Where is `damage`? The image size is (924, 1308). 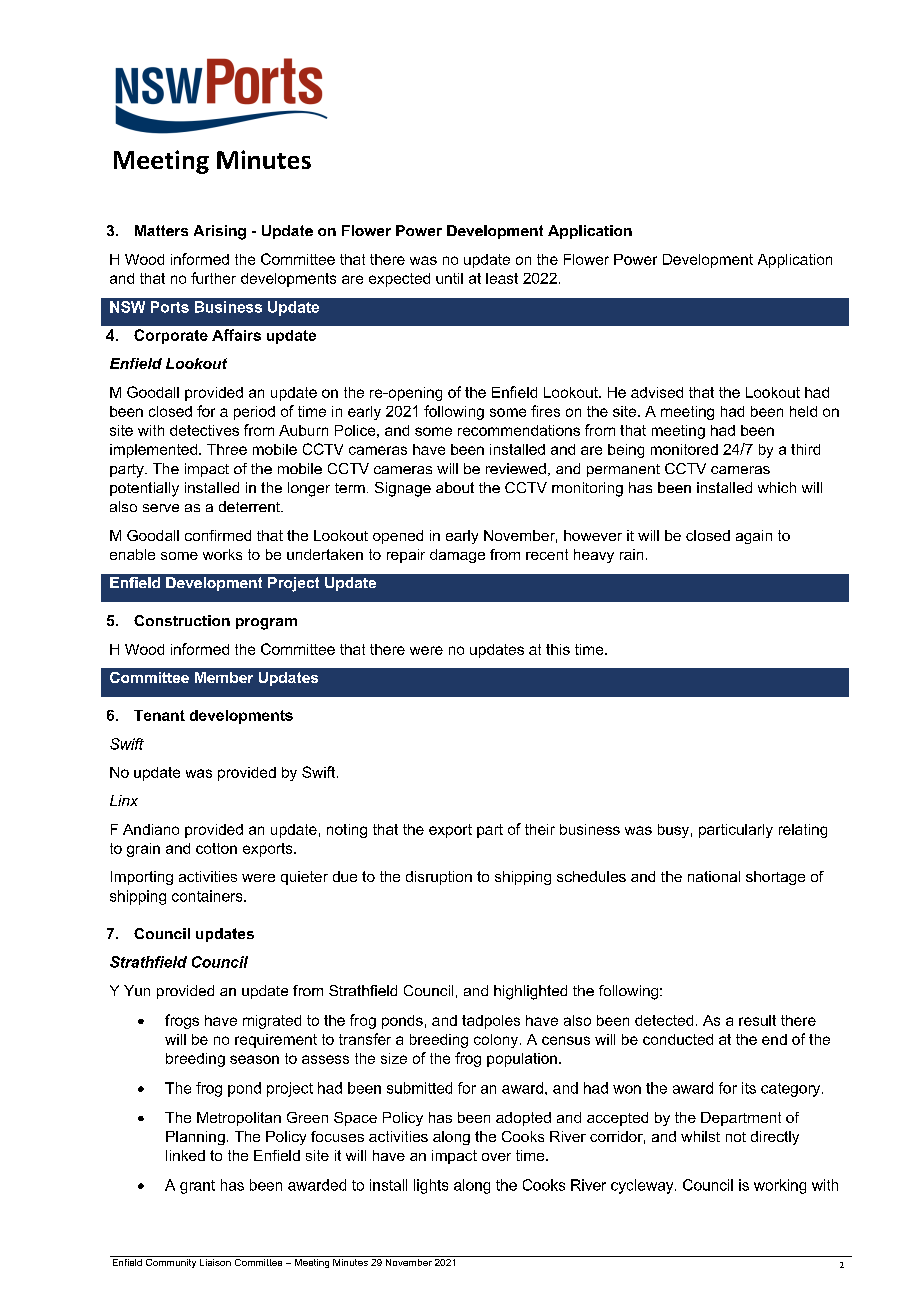 damage is located at coordinates (457, 556).
